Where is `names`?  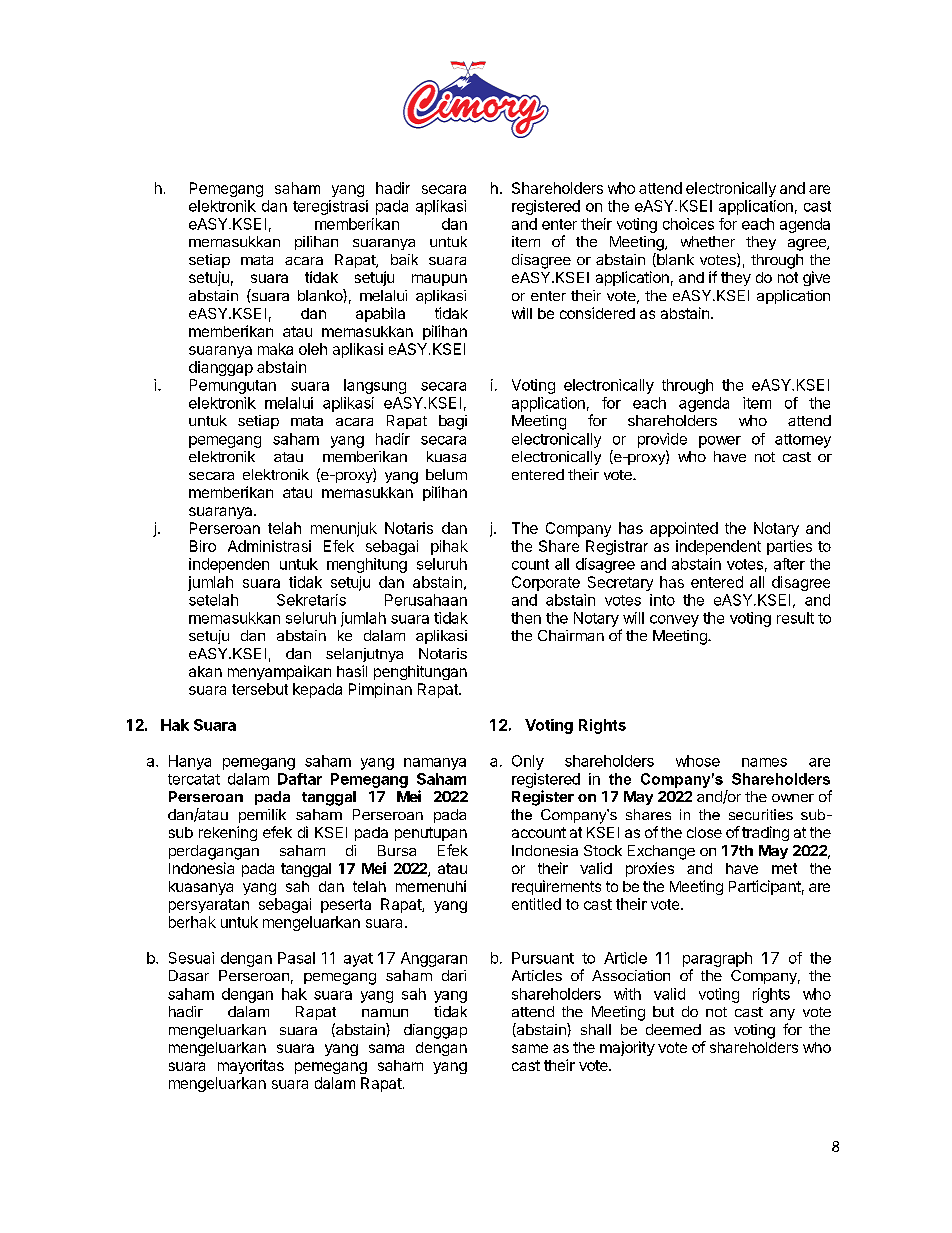
names is located at coordinates (764, 762).
